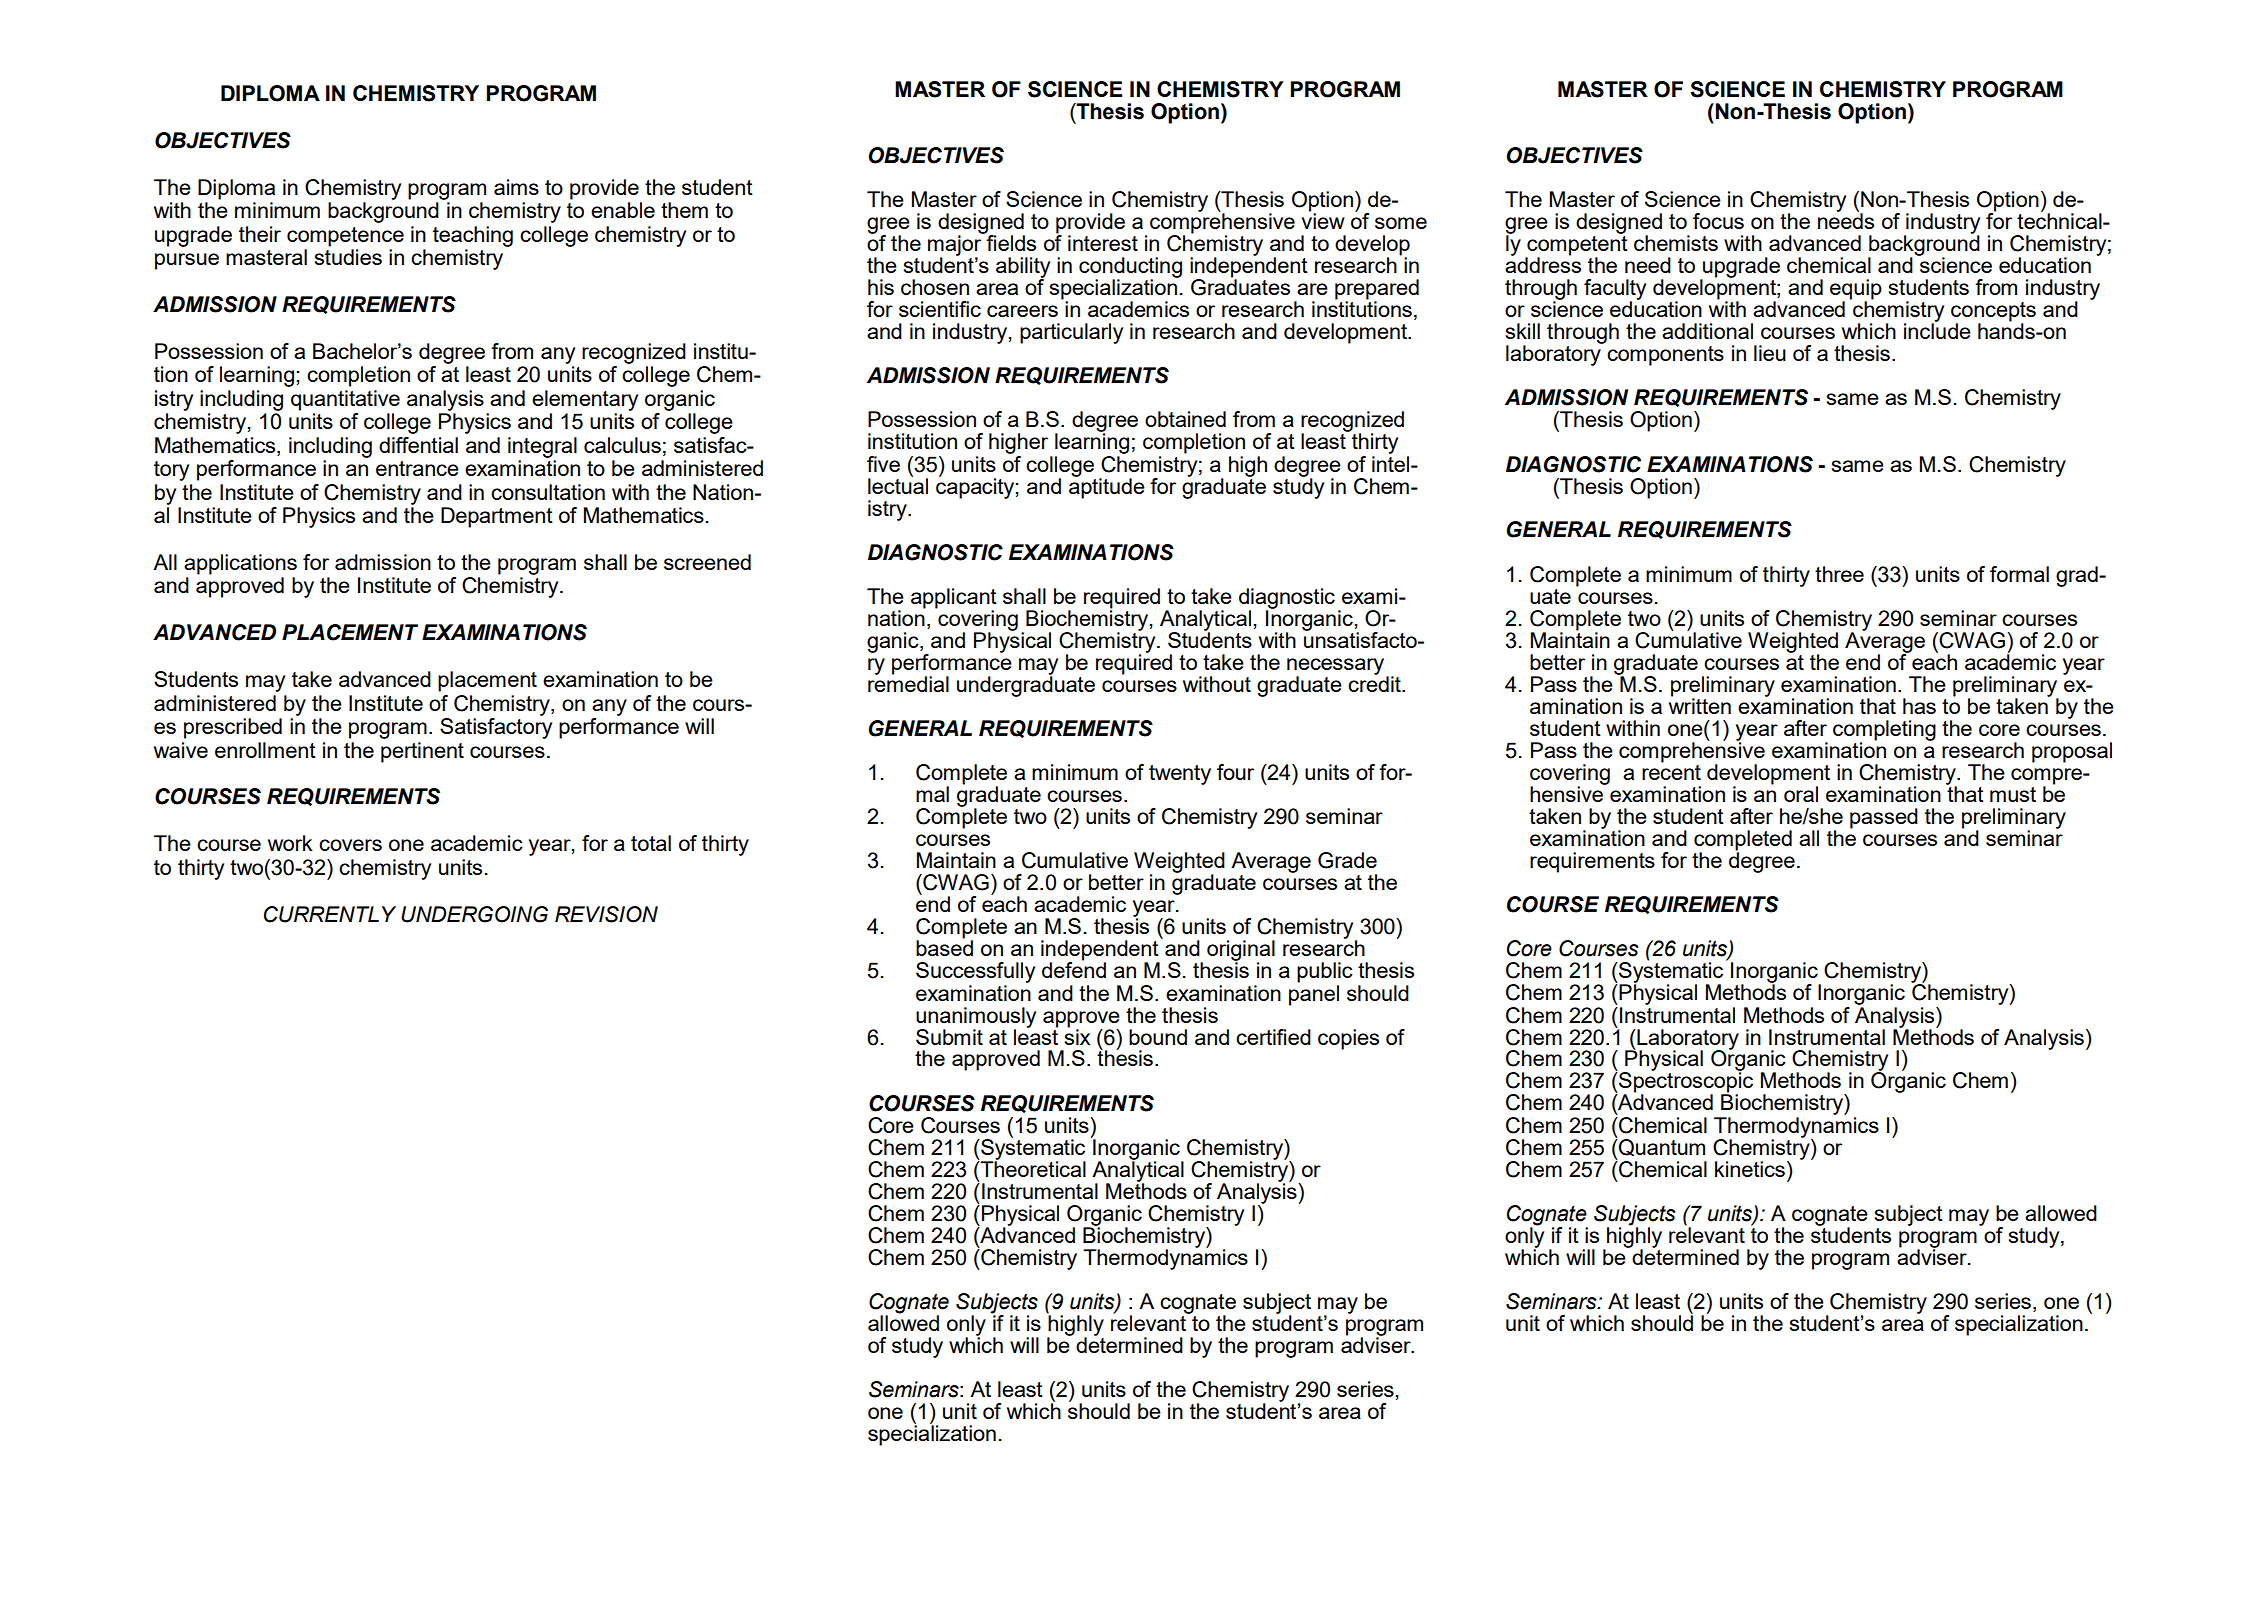 This screenshot has width=2267, height=1603. Describe the element at coordinates (1750, 1169) in the screenshot. I see `kinetics` at that location.
